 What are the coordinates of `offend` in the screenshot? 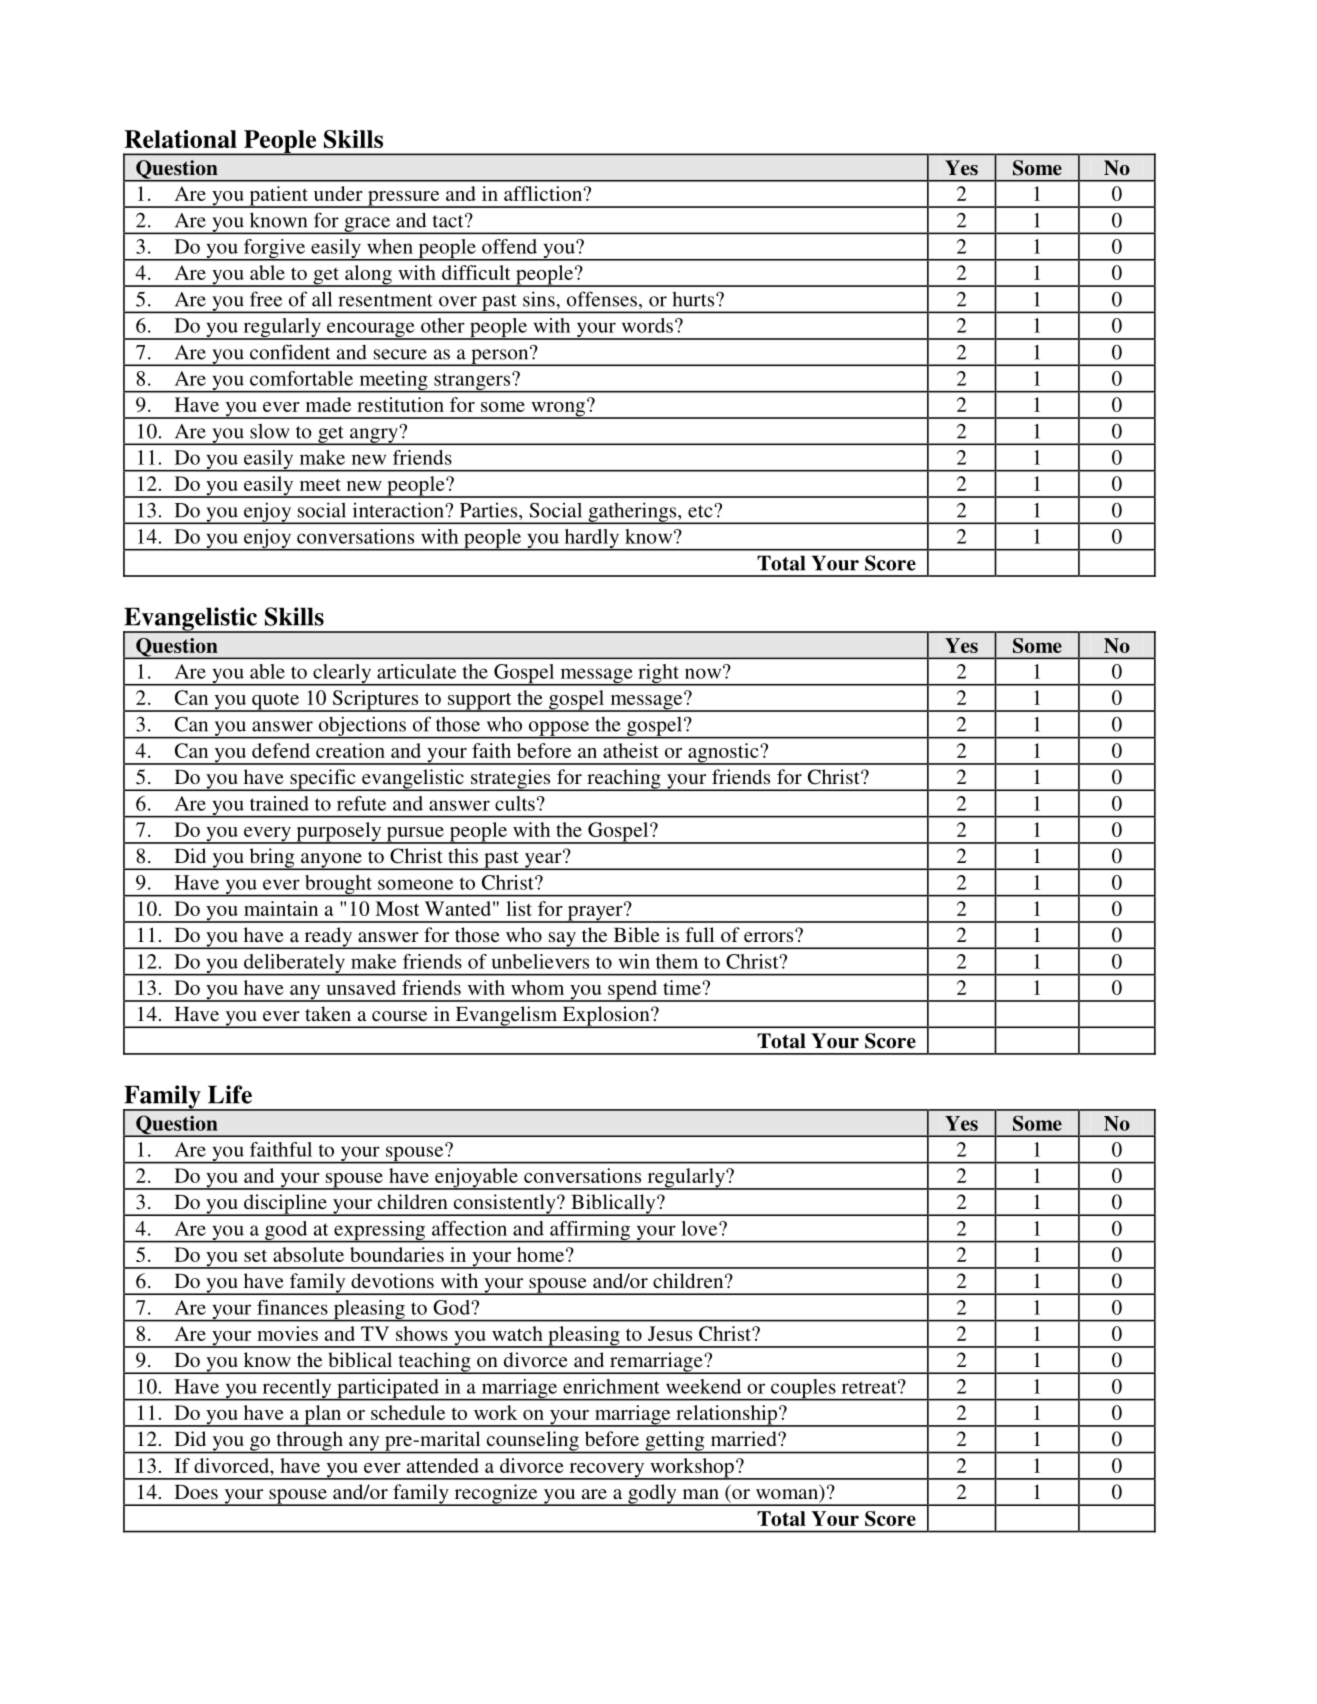 It's located at (509, 246).
